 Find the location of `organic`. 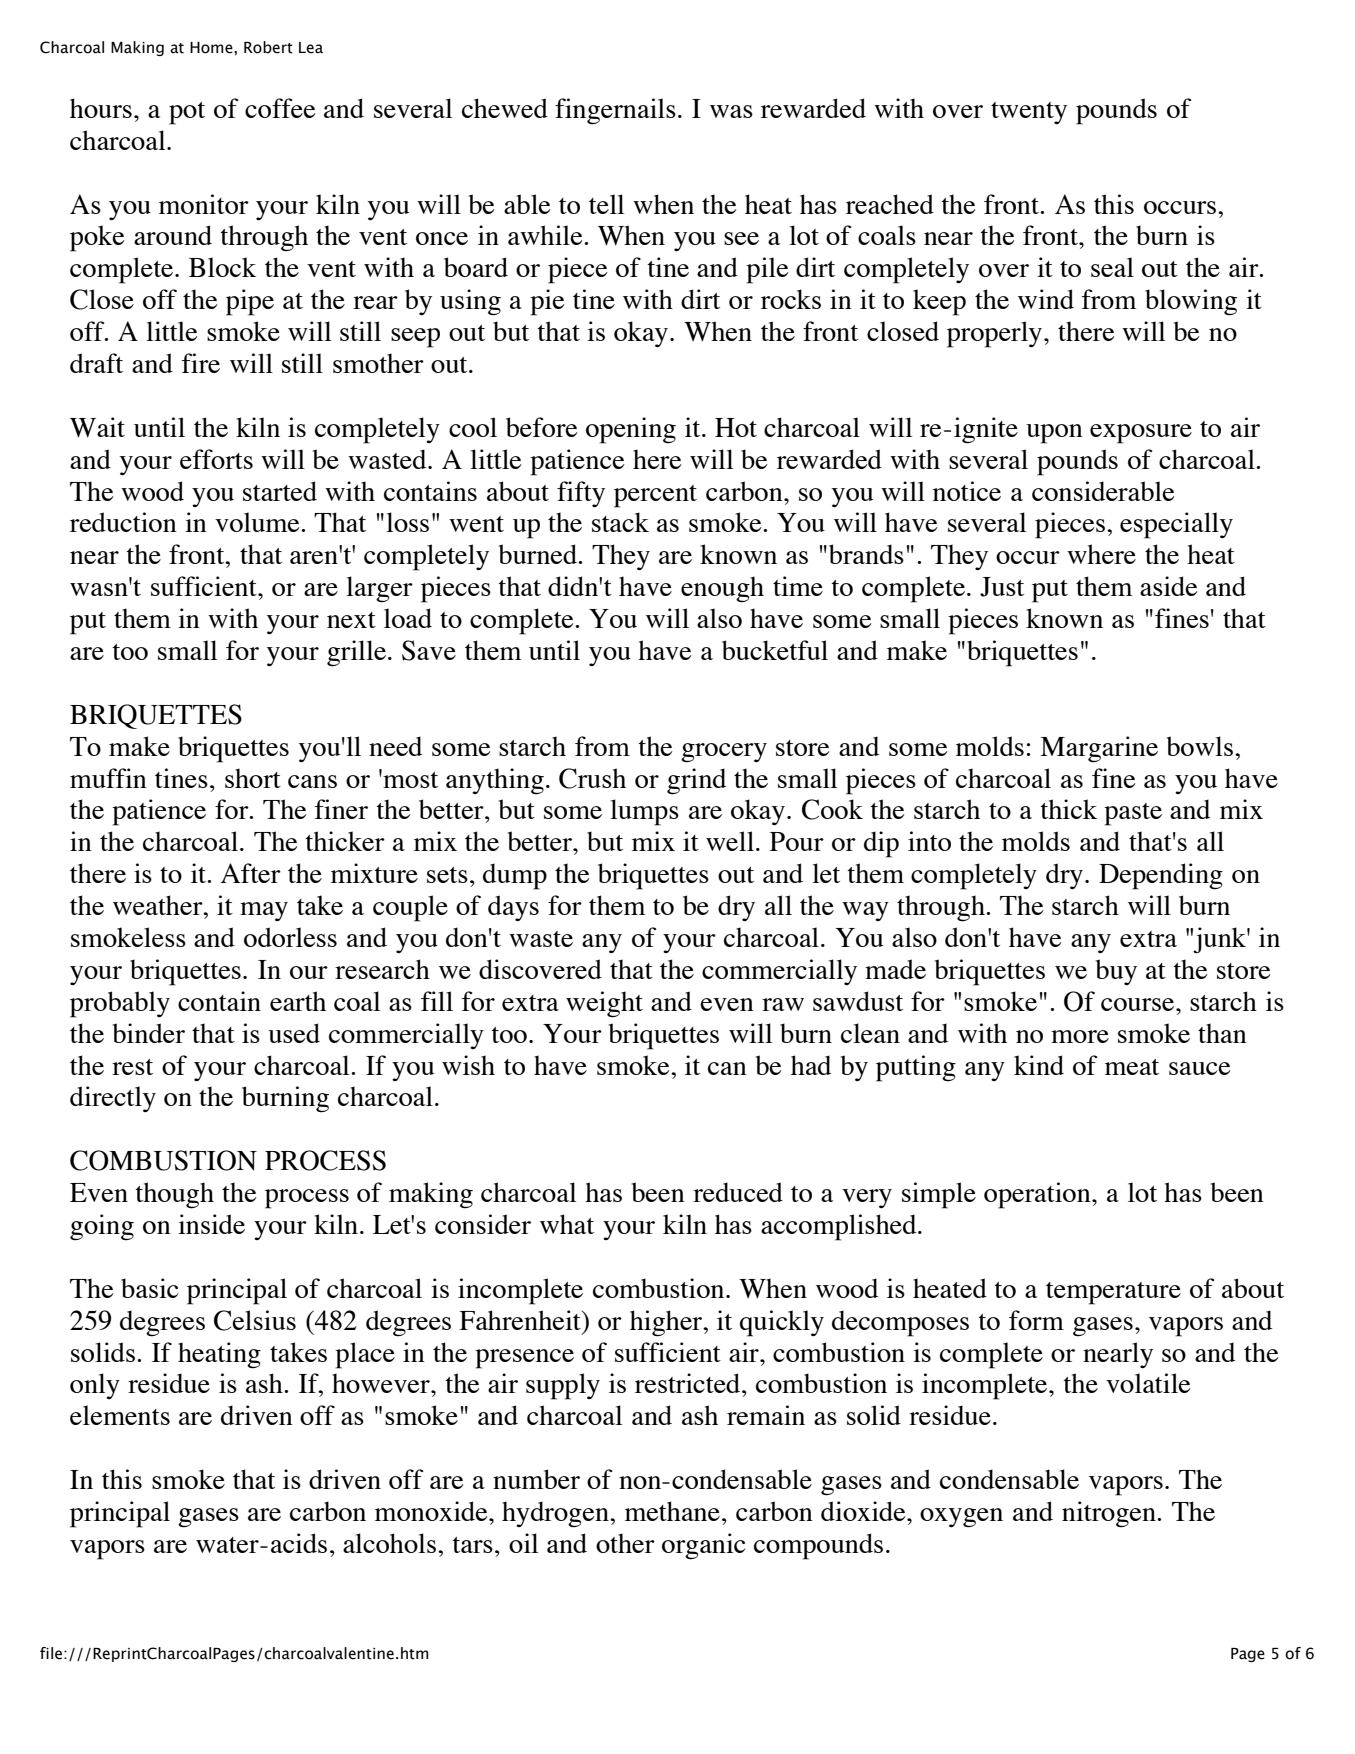

organic is located at coordinates (703, 1546).
